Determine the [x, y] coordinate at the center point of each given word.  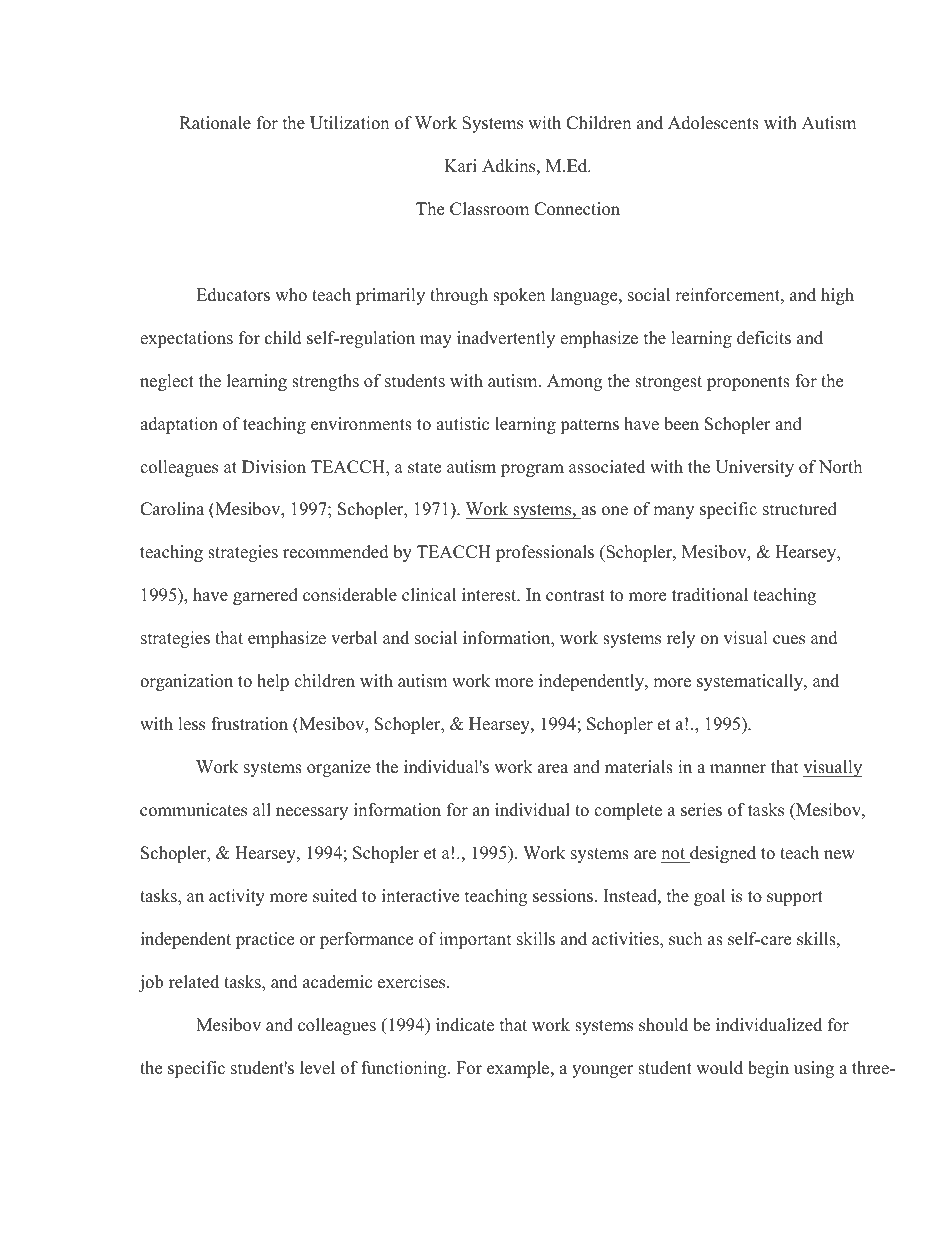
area [553, 769]
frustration [249, 724]
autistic [462, 424]
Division [274, 467]
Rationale [215, 123]
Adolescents [713, 123]
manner [738, 769]
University [754, 468]
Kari [460, 165]
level [317, 1068]
